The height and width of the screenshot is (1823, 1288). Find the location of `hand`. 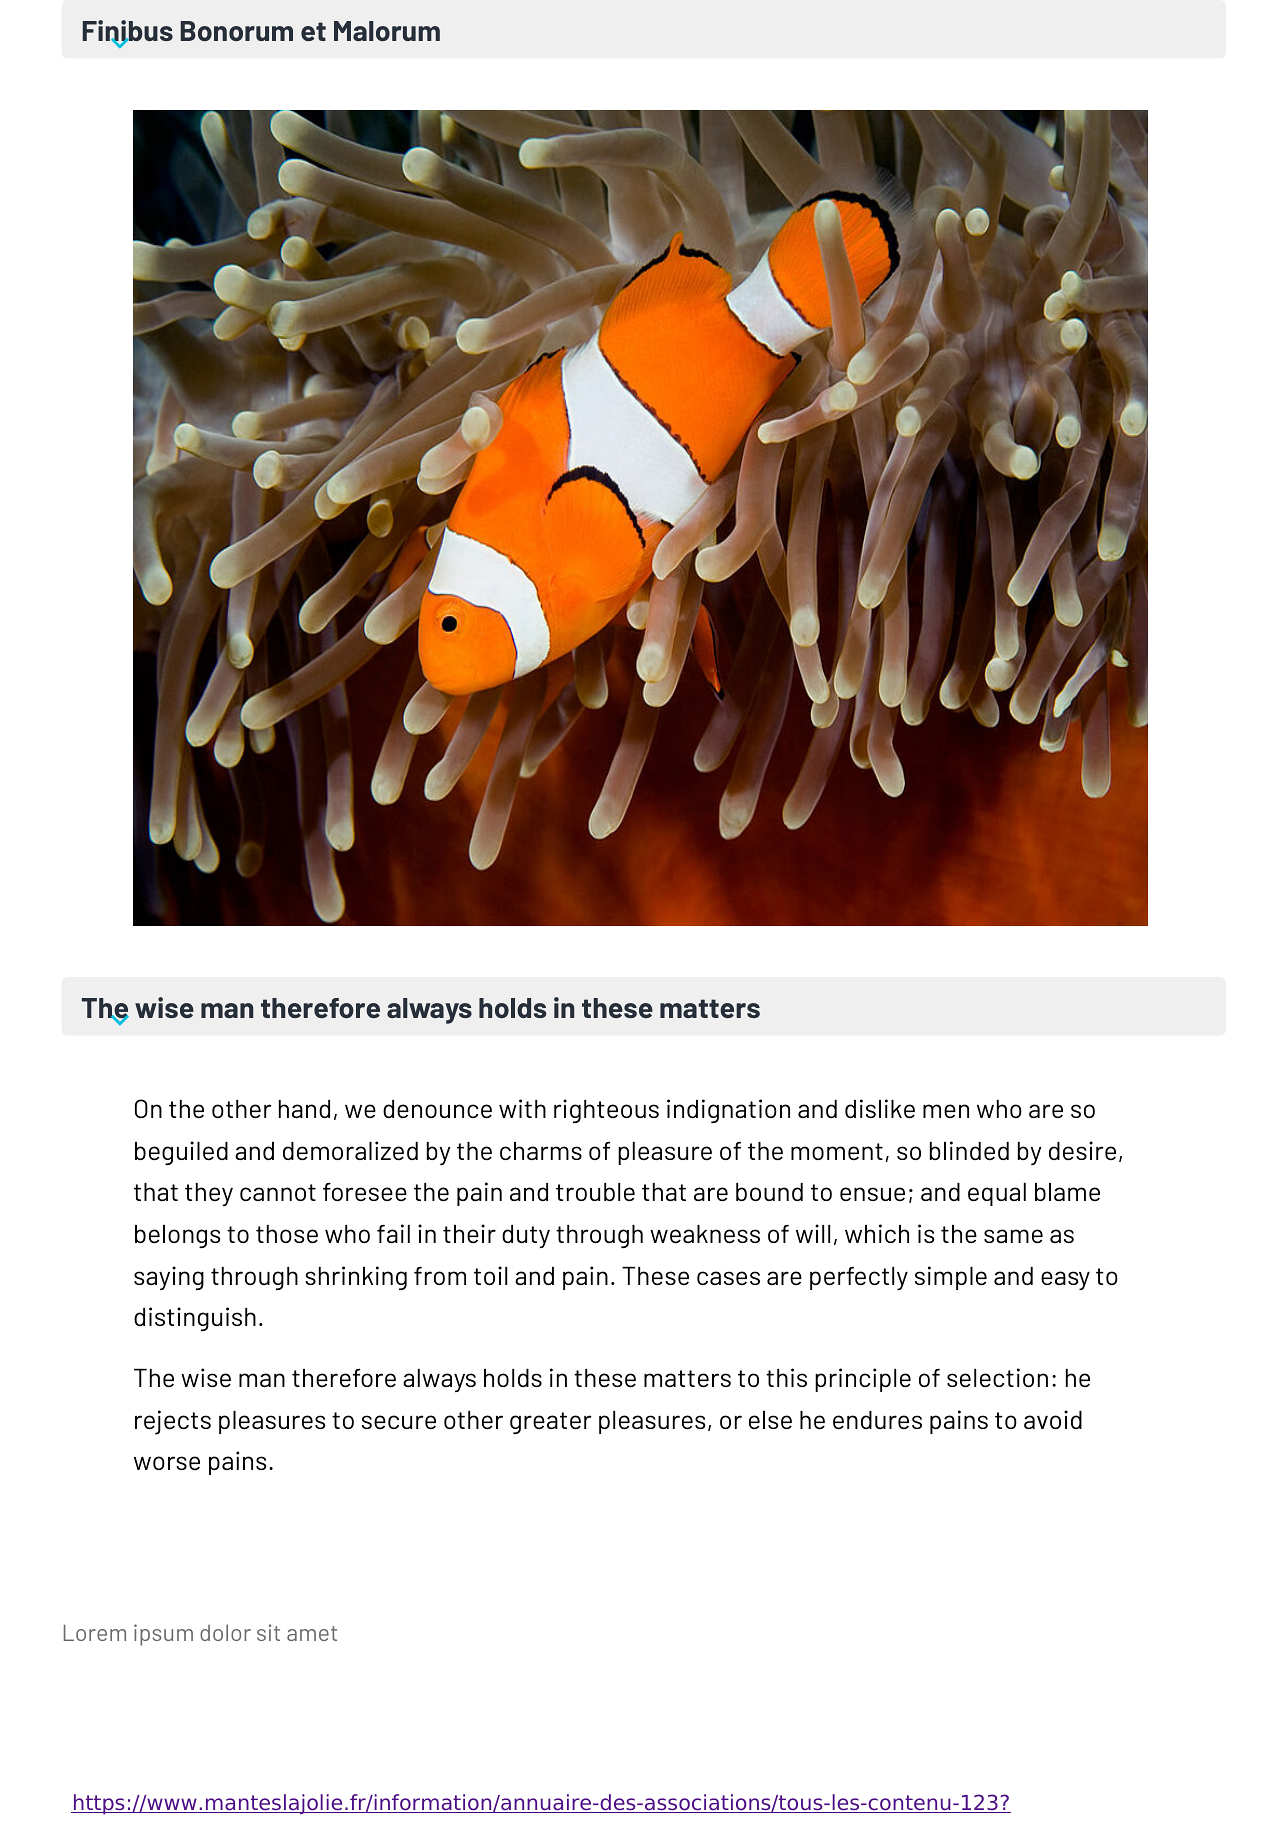

hand is located at coordinates (304, 1109).
